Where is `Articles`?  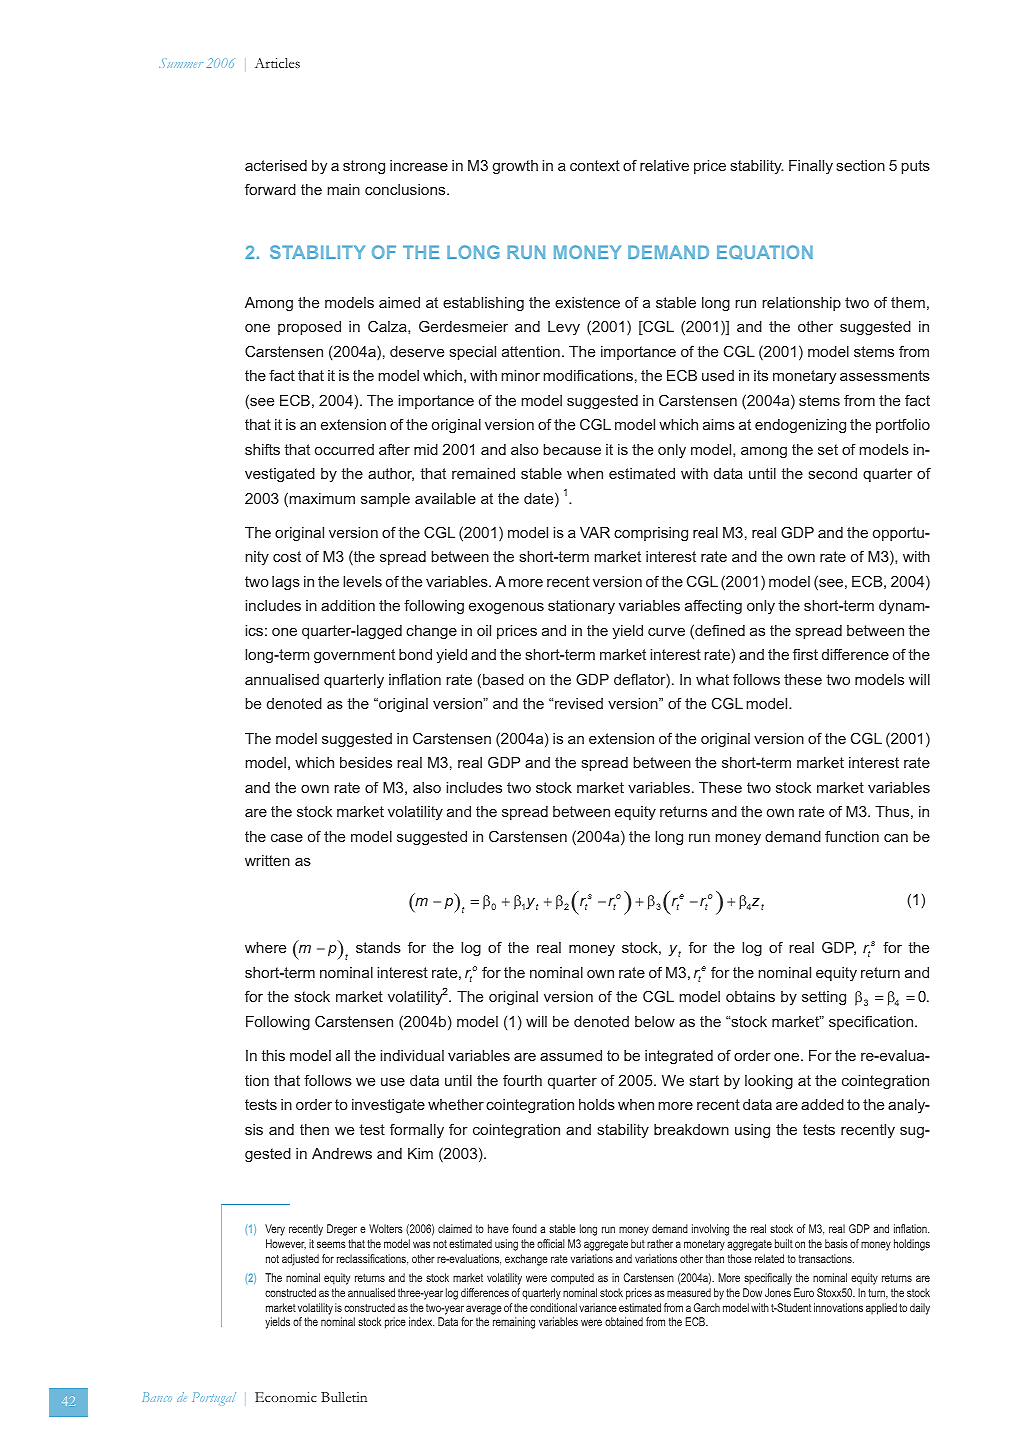 Articles is located at coordinates (277, 63).
